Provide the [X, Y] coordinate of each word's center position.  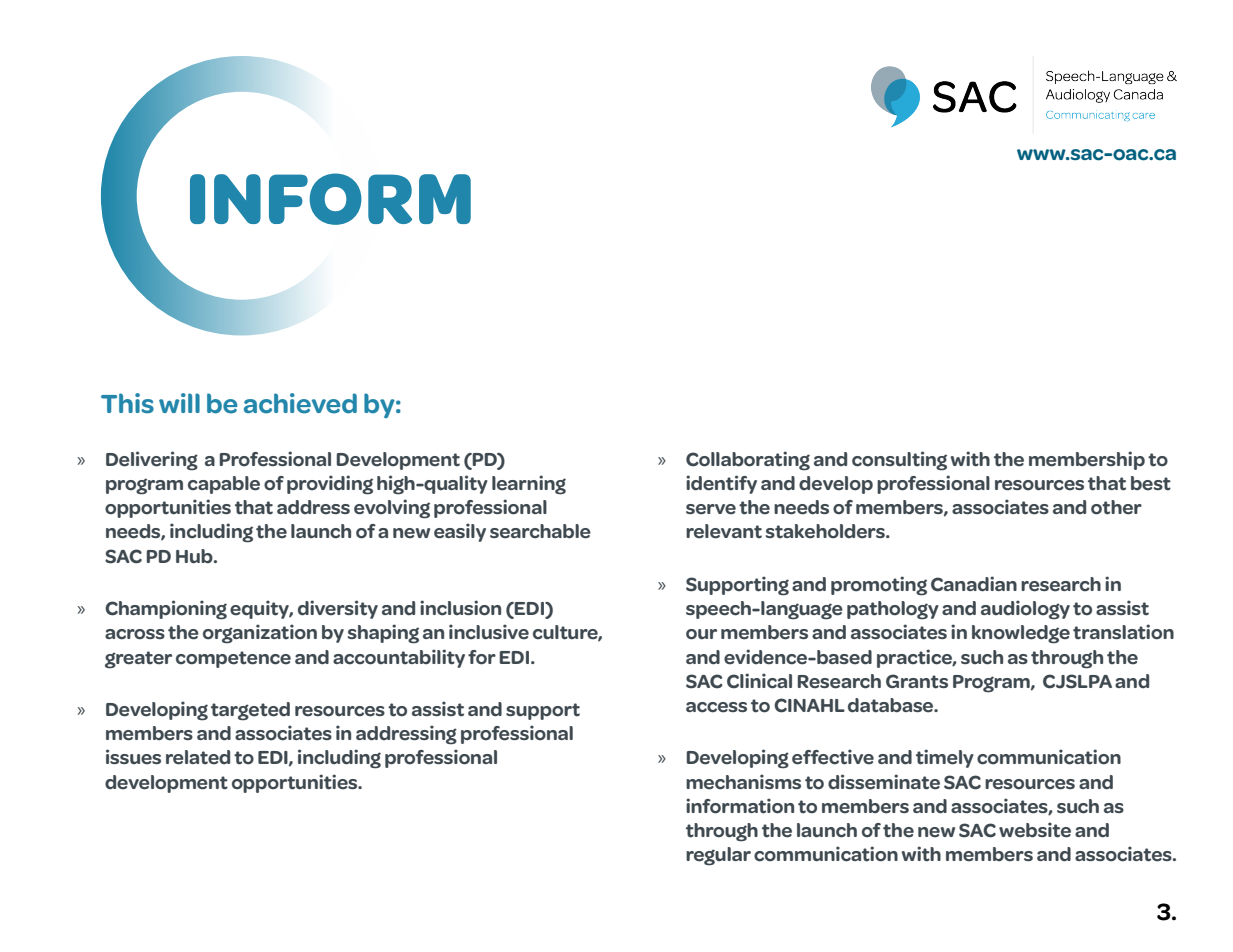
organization [260, 634]
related [198, 757]
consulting [899, 461]
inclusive [489, 632]
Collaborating [748, 461]
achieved [300, 403]
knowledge [1021, 634]
